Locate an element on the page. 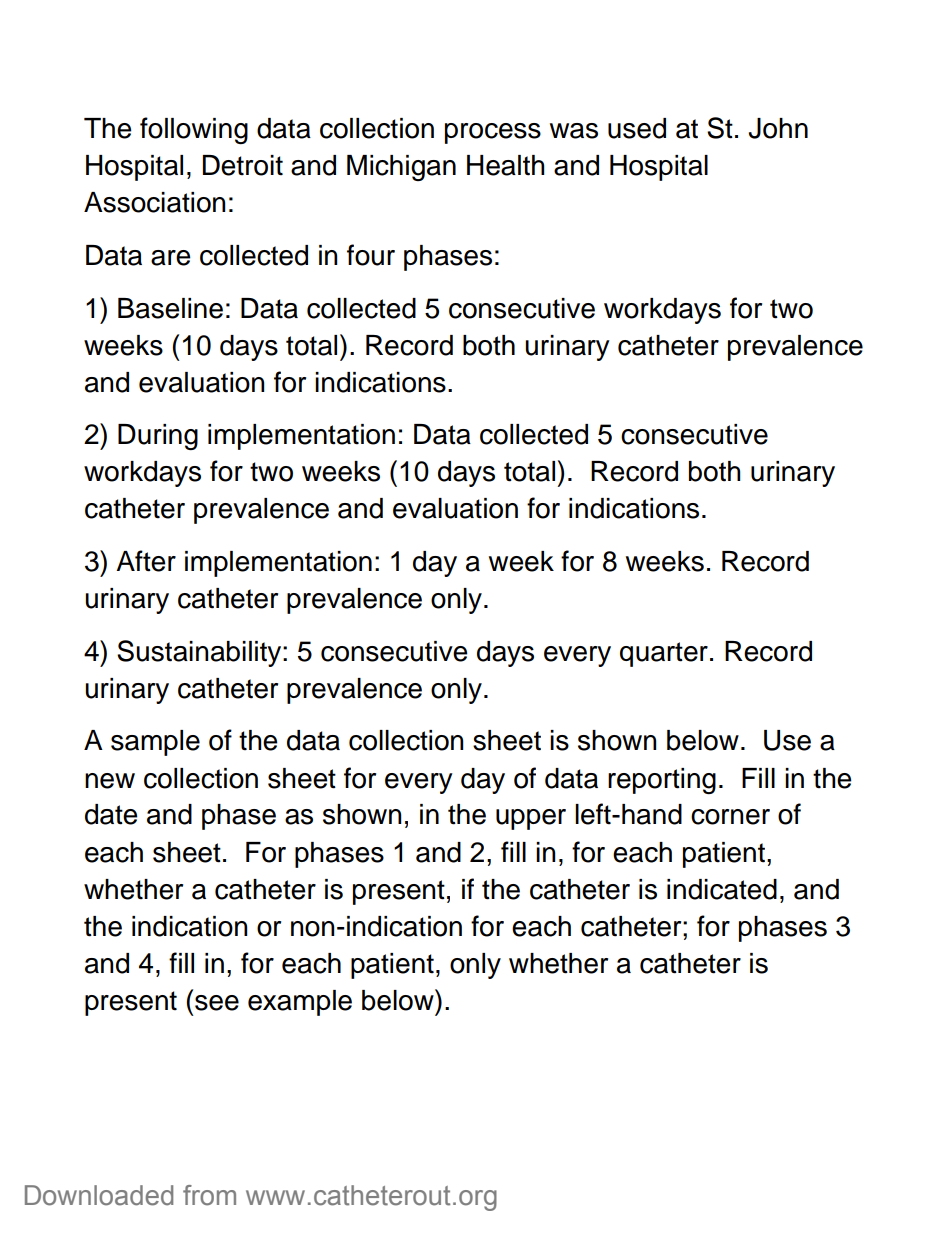 The image size is (952, 1233). corner is located at coordinates (730, 817).
